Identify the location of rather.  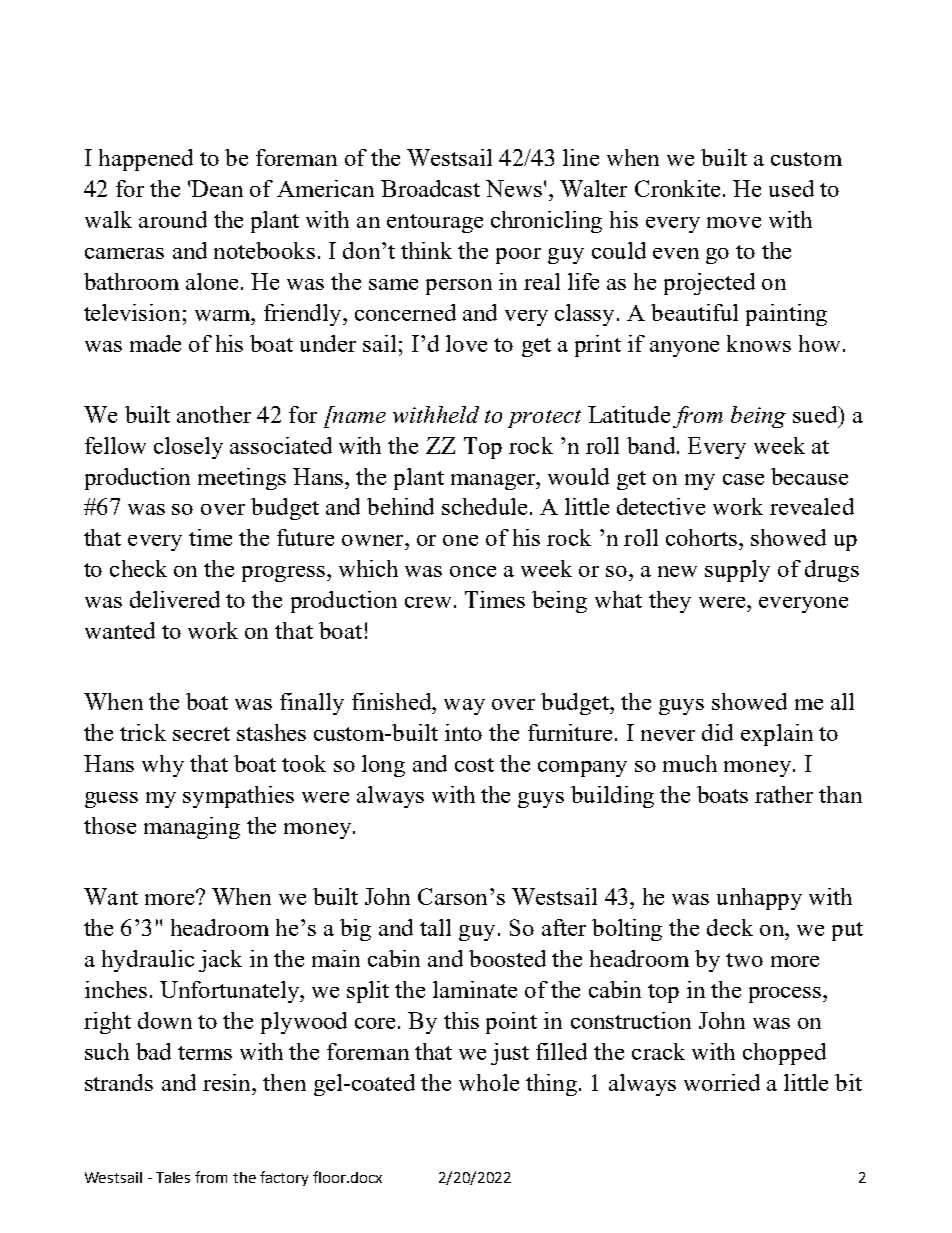
(784, 794).
